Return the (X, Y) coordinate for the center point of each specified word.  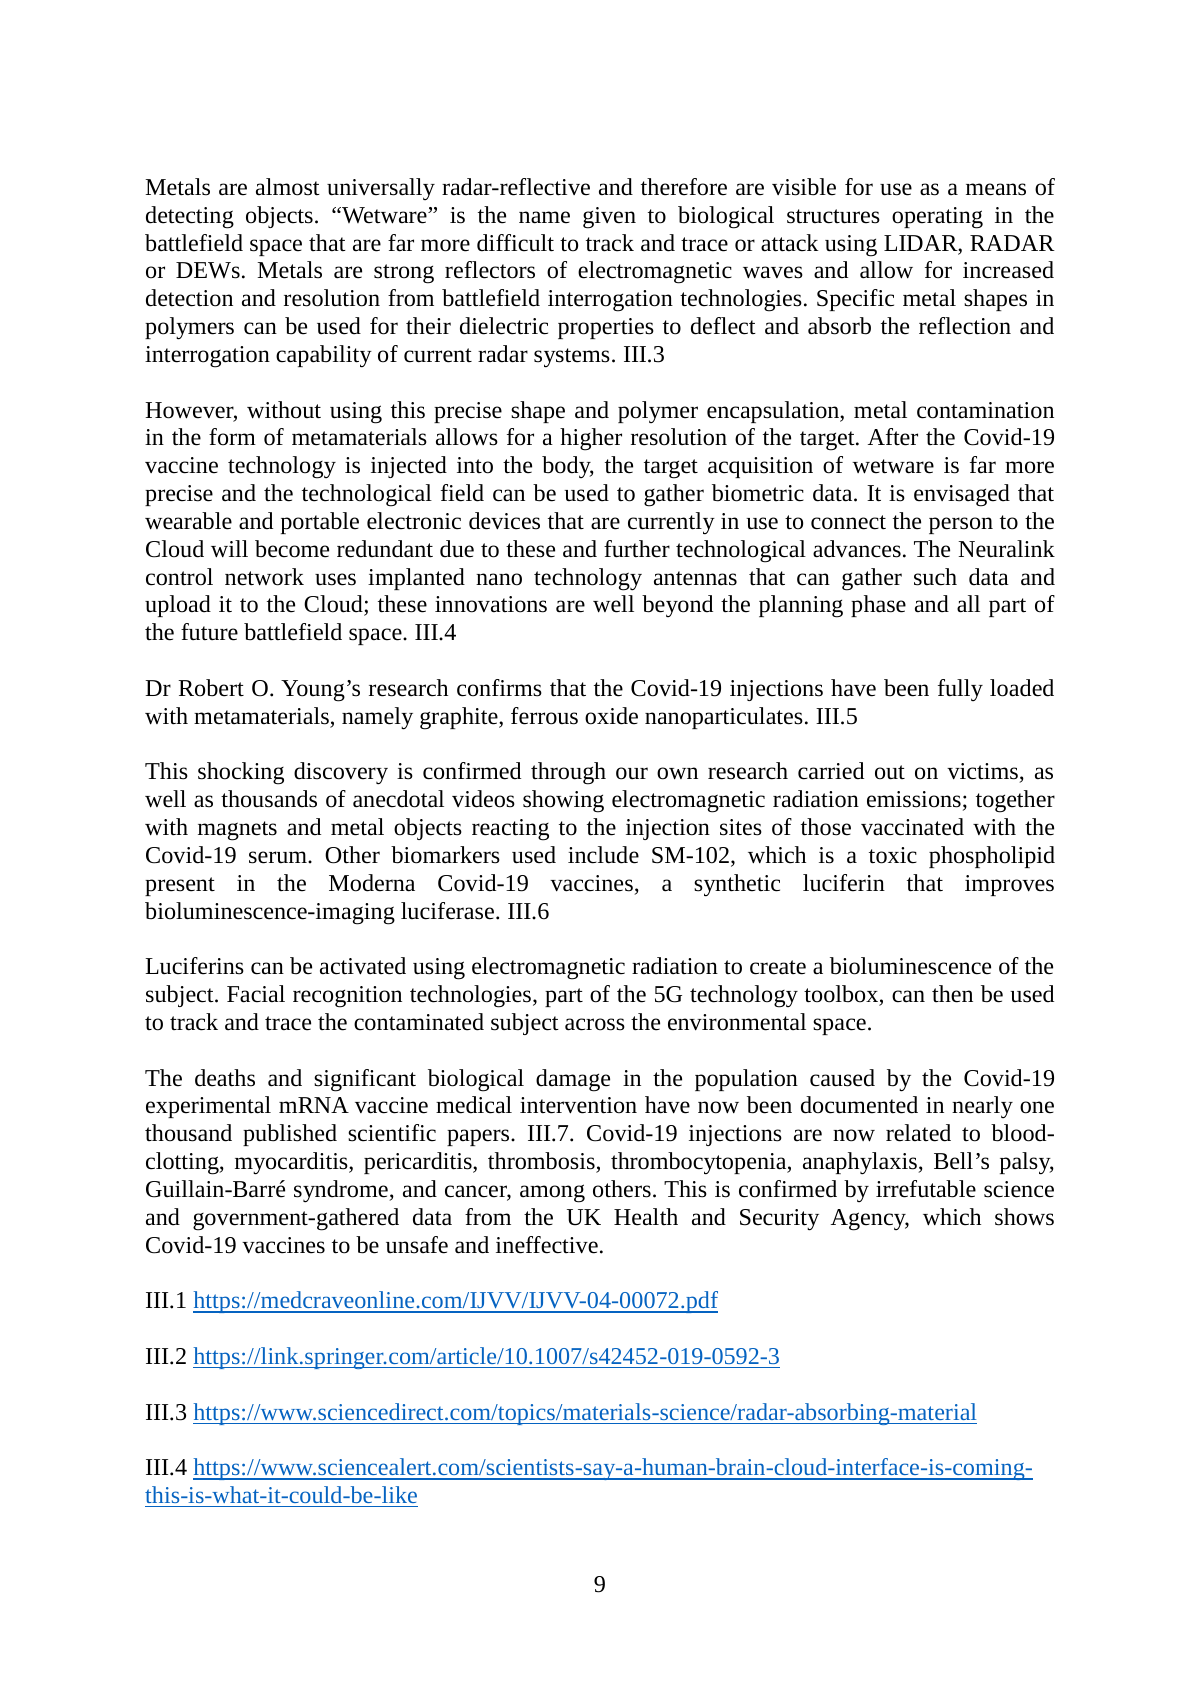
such (935, 577)
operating (937, 218)
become (292, 549)
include (603, 855)
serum (279, 857)
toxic (893, 855)
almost (288, 187)
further (637, 549)
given (609, 218)
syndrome (342, 1191)
